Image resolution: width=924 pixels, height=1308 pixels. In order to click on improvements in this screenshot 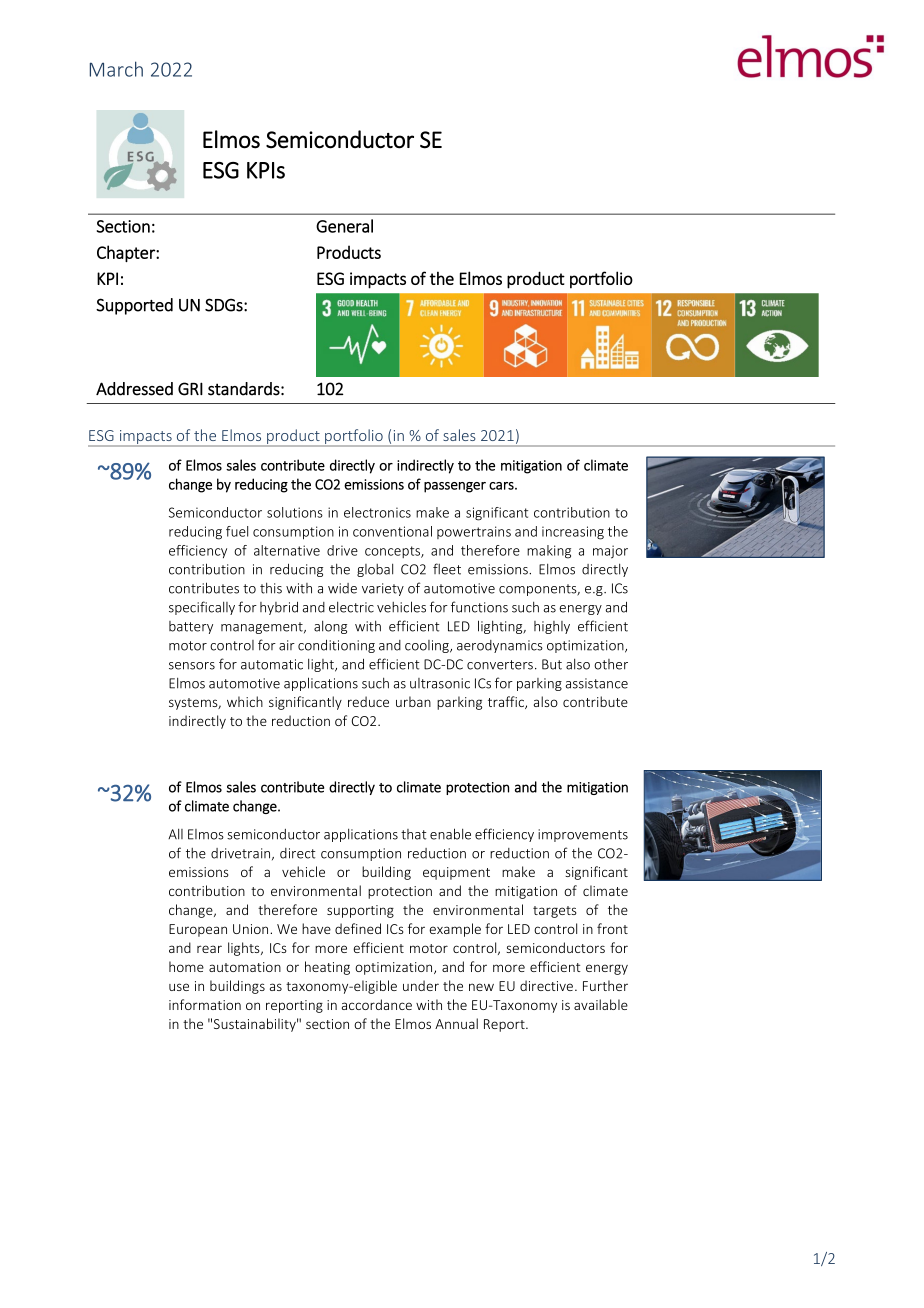, I will do `click(583, 835)`.
